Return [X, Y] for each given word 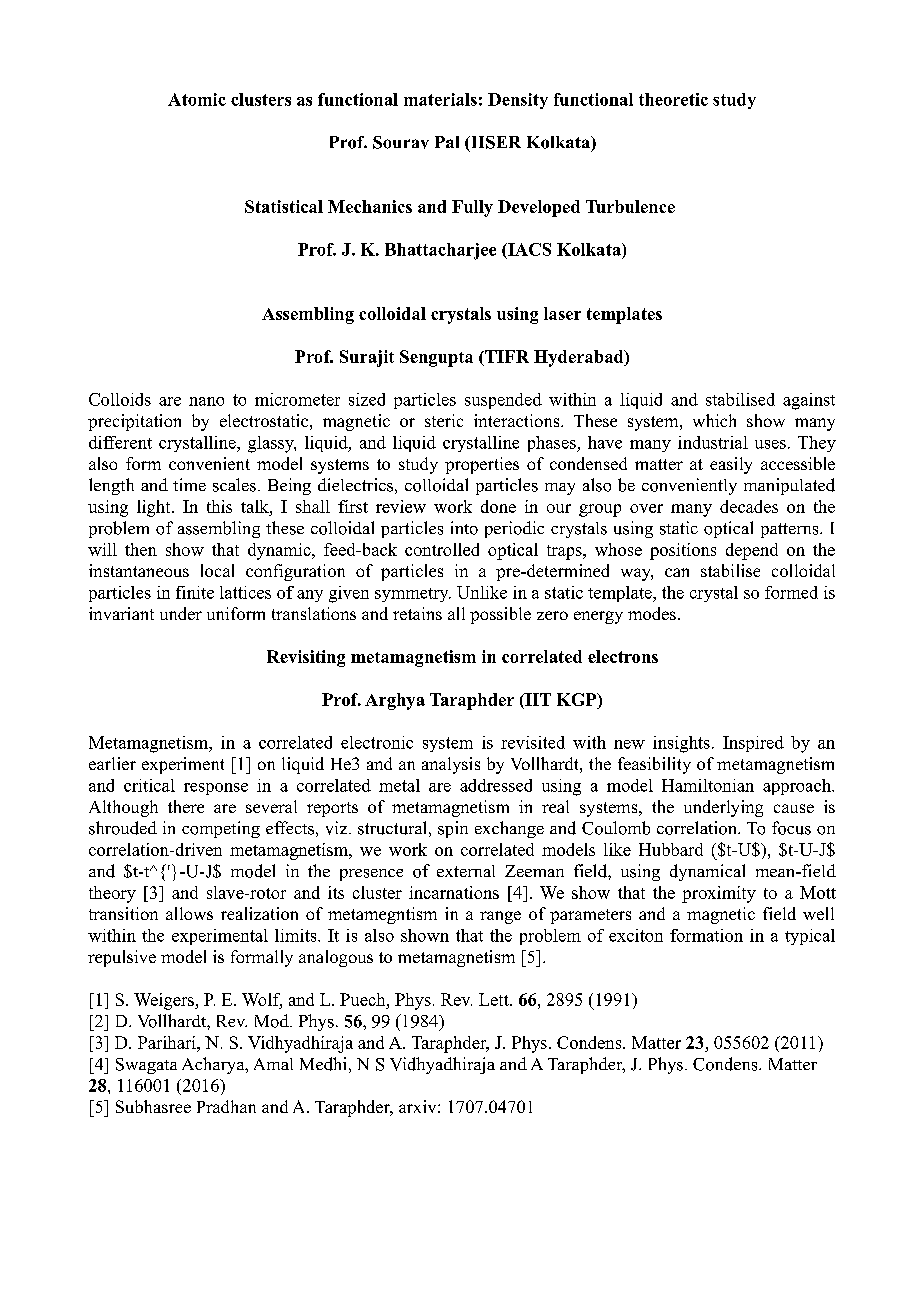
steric [444, 420]
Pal [447, 142]
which [714, 420]
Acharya [214, 1065]
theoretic [673, 99]
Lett [495, 999]
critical [149, 785]
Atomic [197, 99]
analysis [451, 765]
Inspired [753, 744]
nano [206, 401]
